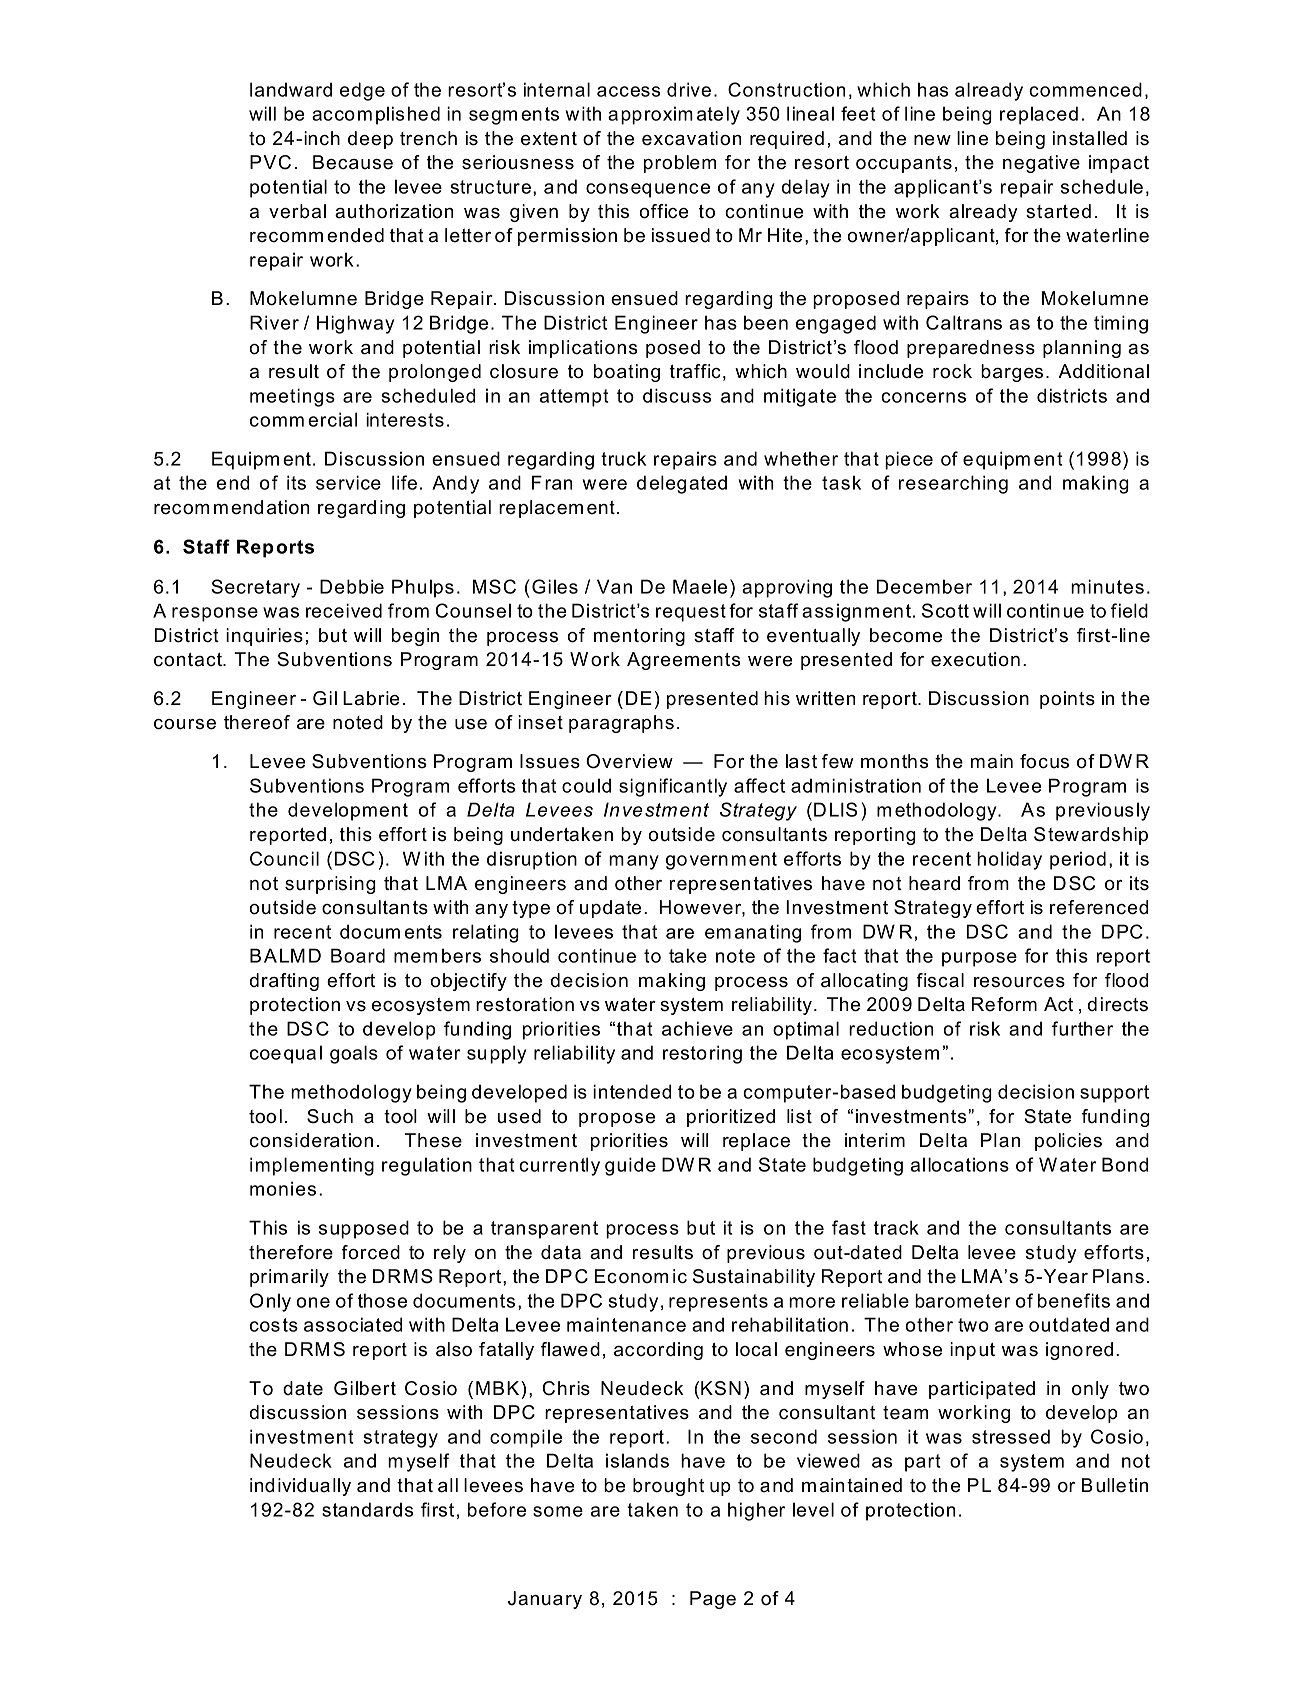 Image resolution: width=1304 pixels, height=1687 pixels. Describe the element at coordinates (1041, 164) in the screenshot. I see `negative` at that location.
